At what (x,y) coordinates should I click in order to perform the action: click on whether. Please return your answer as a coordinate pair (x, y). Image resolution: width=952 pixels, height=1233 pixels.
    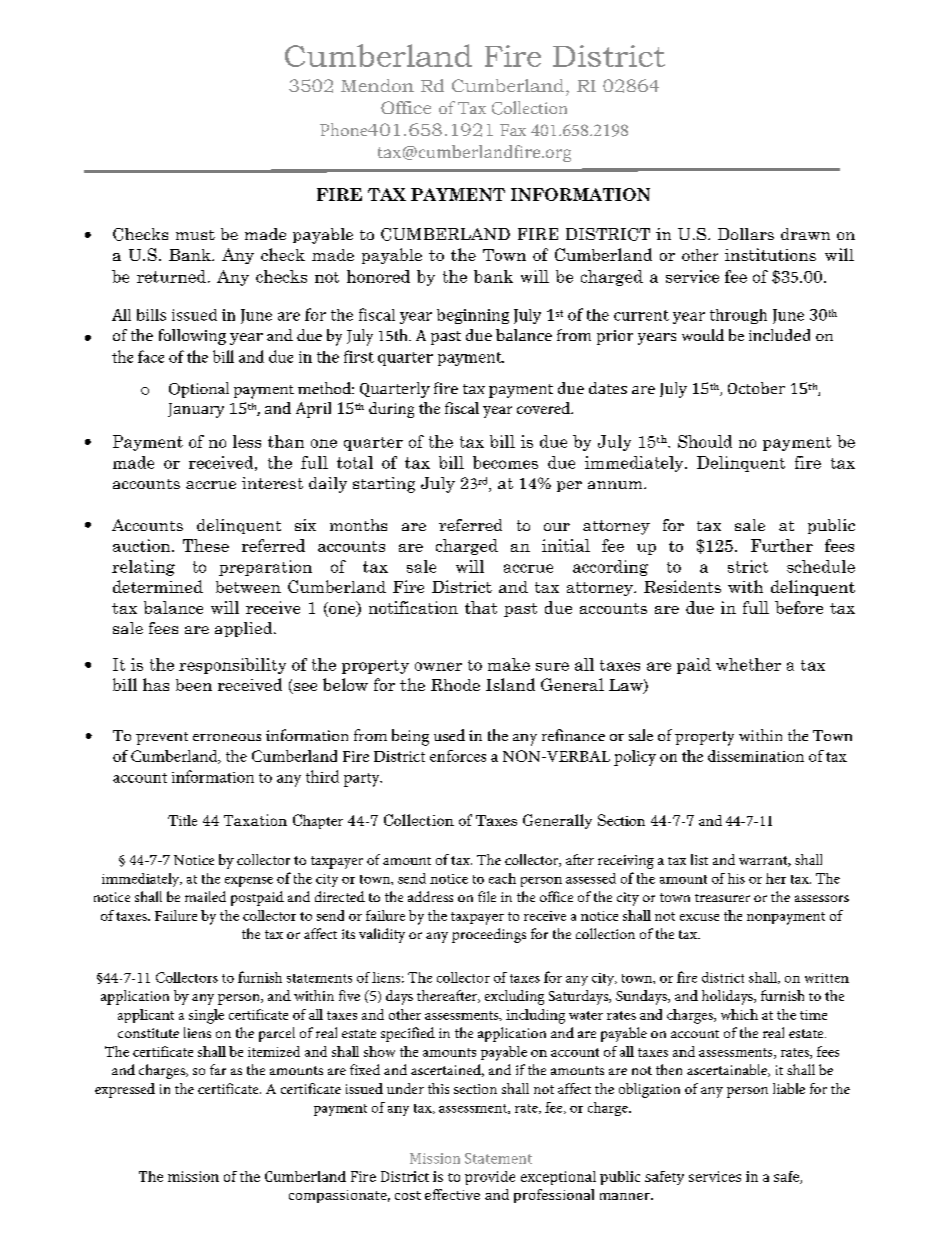
    Looking at the image, I should click on (748, 664).
